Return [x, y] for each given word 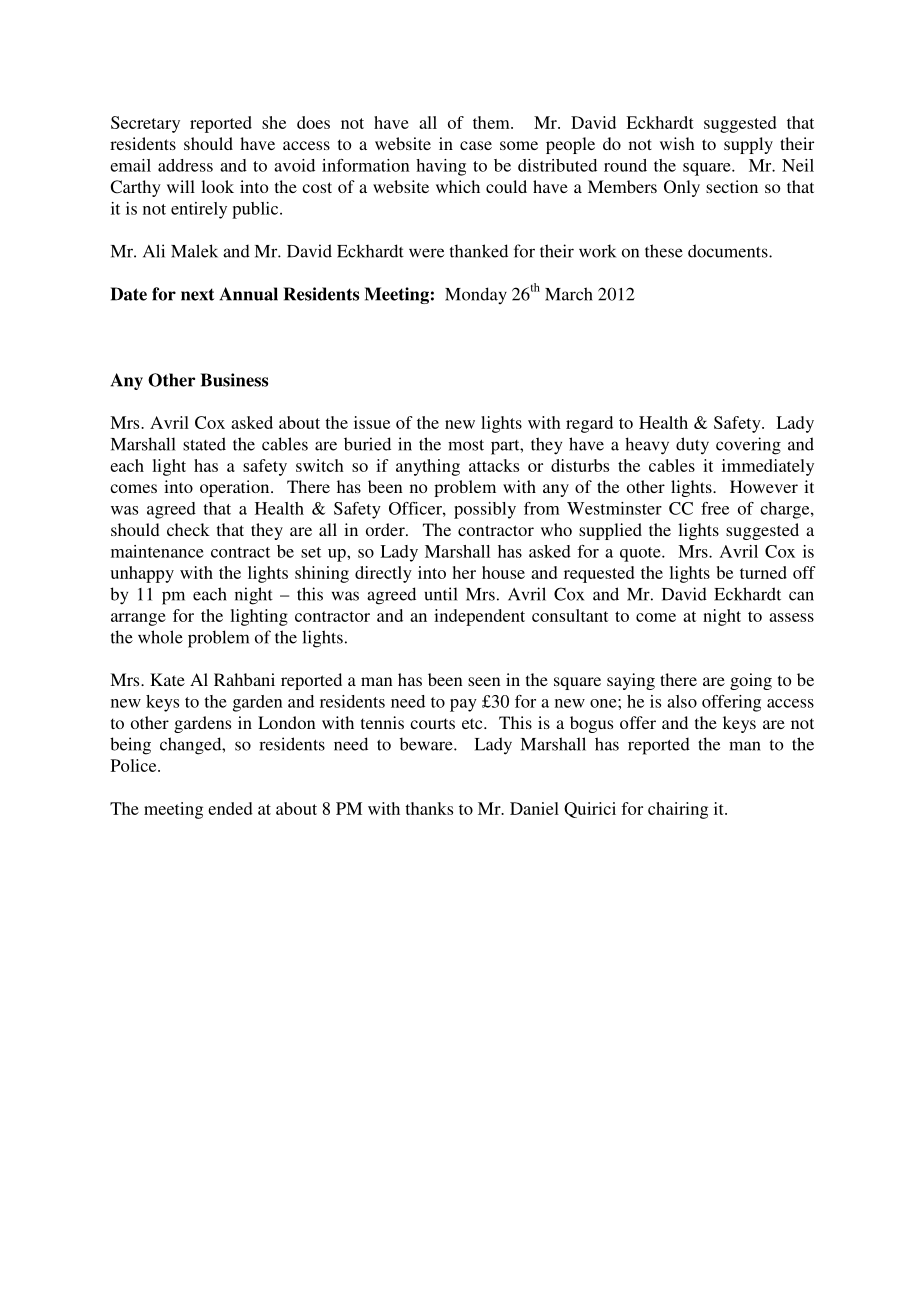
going [751, 681]
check [188, 529]
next [198, 294]
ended [230, 808]
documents [729, 251]
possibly [485, 510]
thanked [479, 251]
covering [748, 446]
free [715, 508]
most [466, 445]
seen [484, 681]
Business [234, 380]
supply [748, 145]
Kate [167, 679]
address [185, 165]
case [476, 145]
